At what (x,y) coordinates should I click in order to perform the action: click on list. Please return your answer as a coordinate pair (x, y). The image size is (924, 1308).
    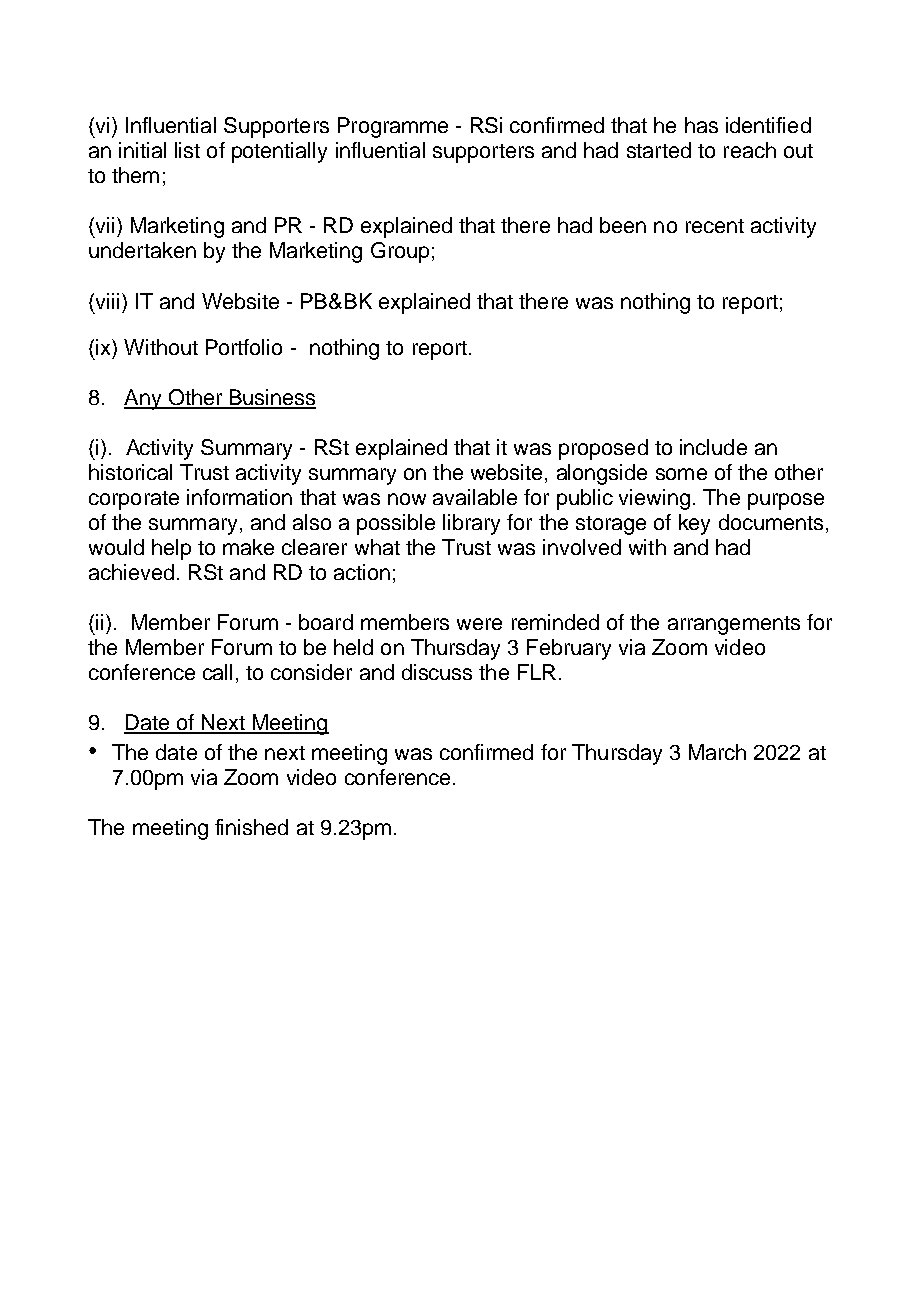
    Looking at the image, I should click on (187, 150).
